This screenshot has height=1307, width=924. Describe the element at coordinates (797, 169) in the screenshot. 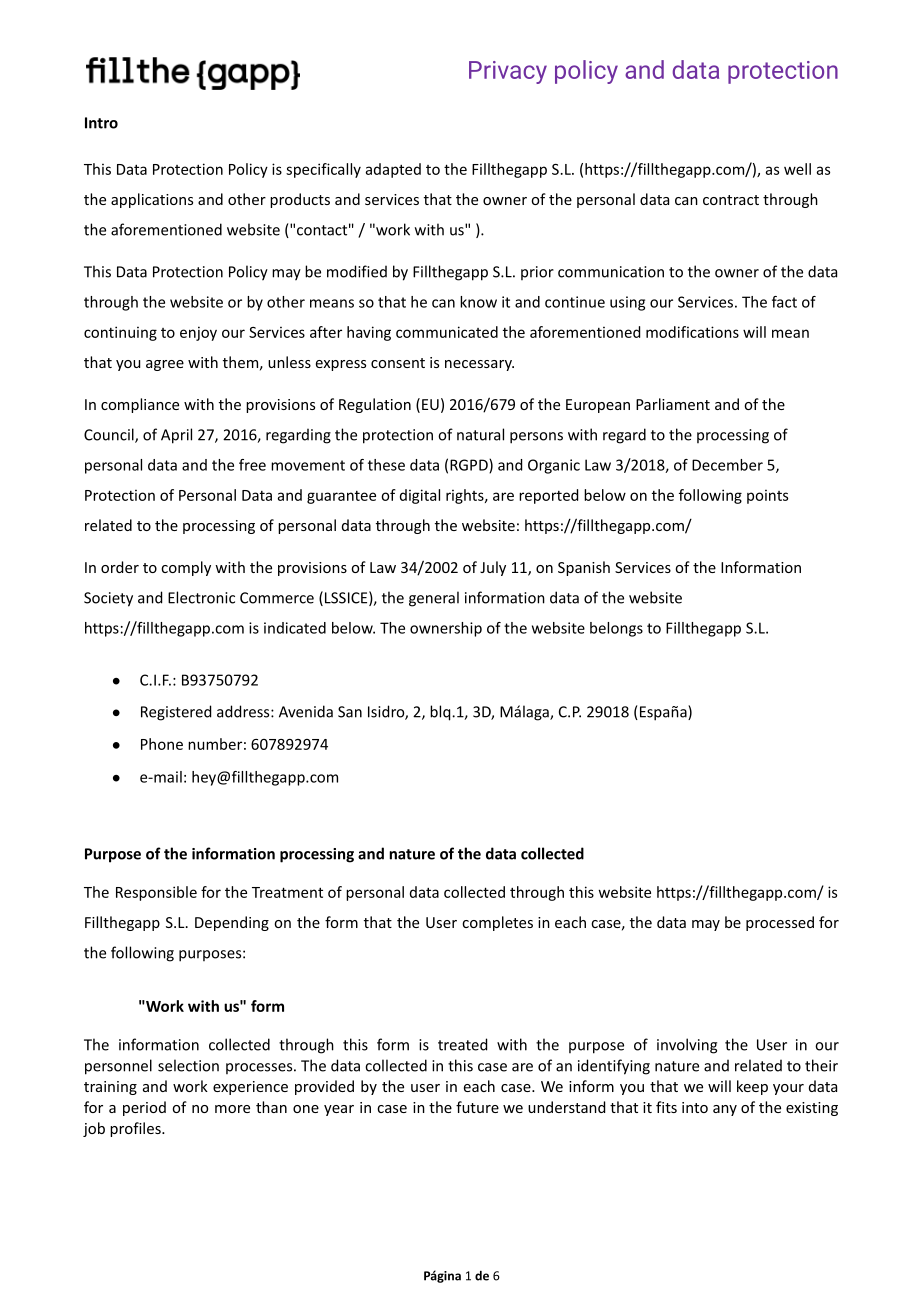

I see `well` at that location.
